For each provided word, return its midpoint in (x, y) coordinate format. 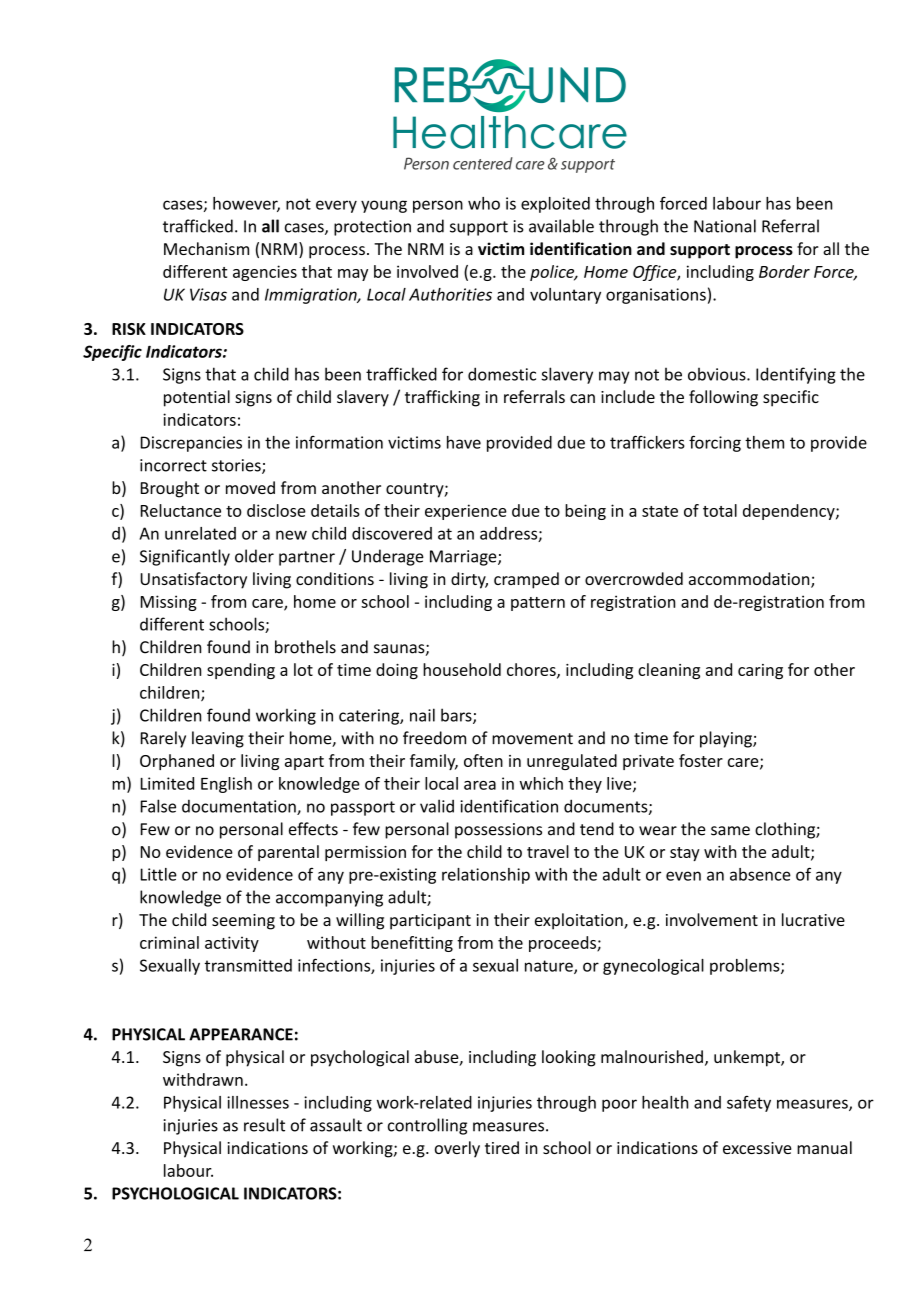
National (725, 226)
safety (749, 1103)
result (264, 1125)
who (484, 203)
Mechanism (206, 248)
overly (457, 1149)
